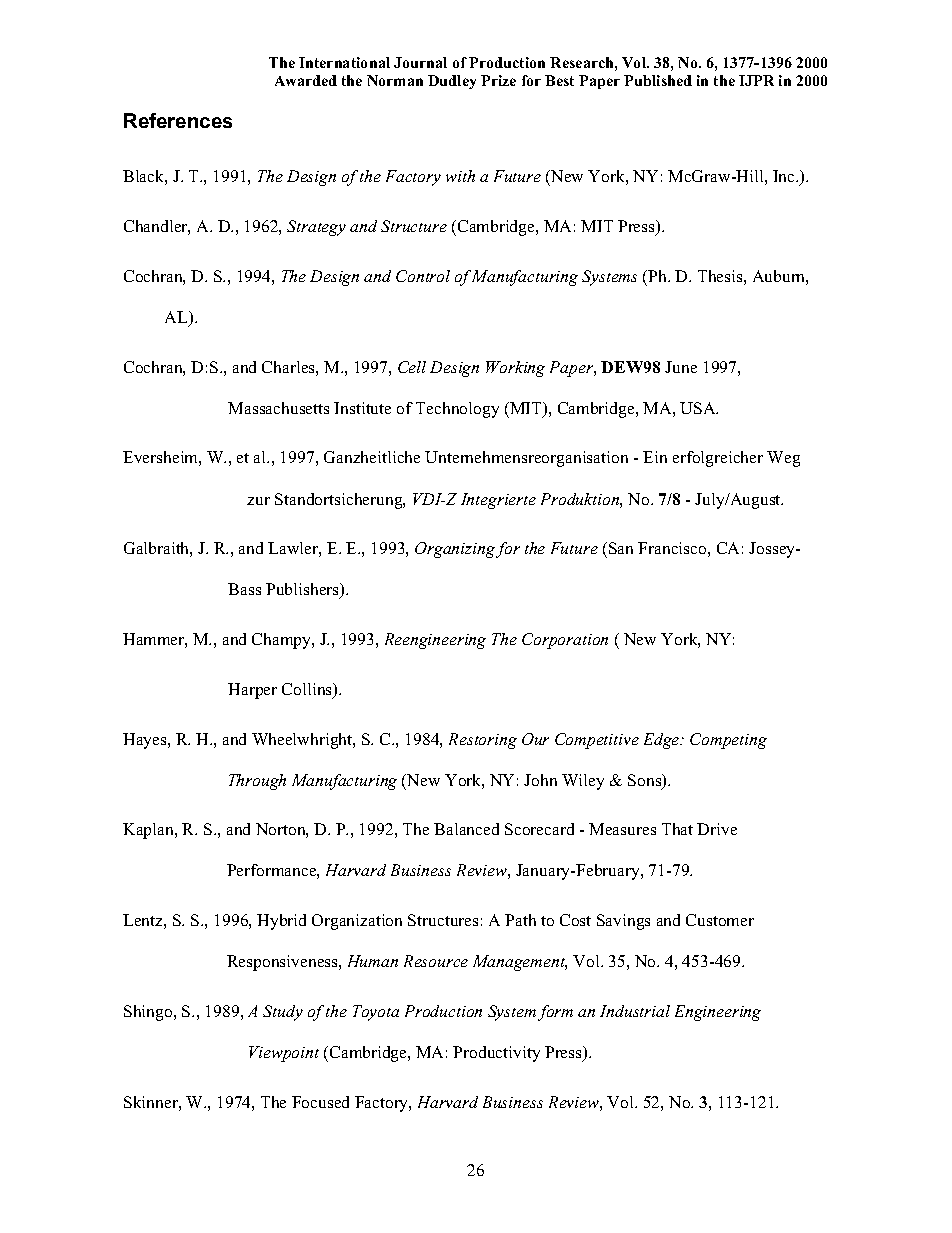 The width and height of the image is (952, 1233). I want to click on zur, so click(258, 501).
